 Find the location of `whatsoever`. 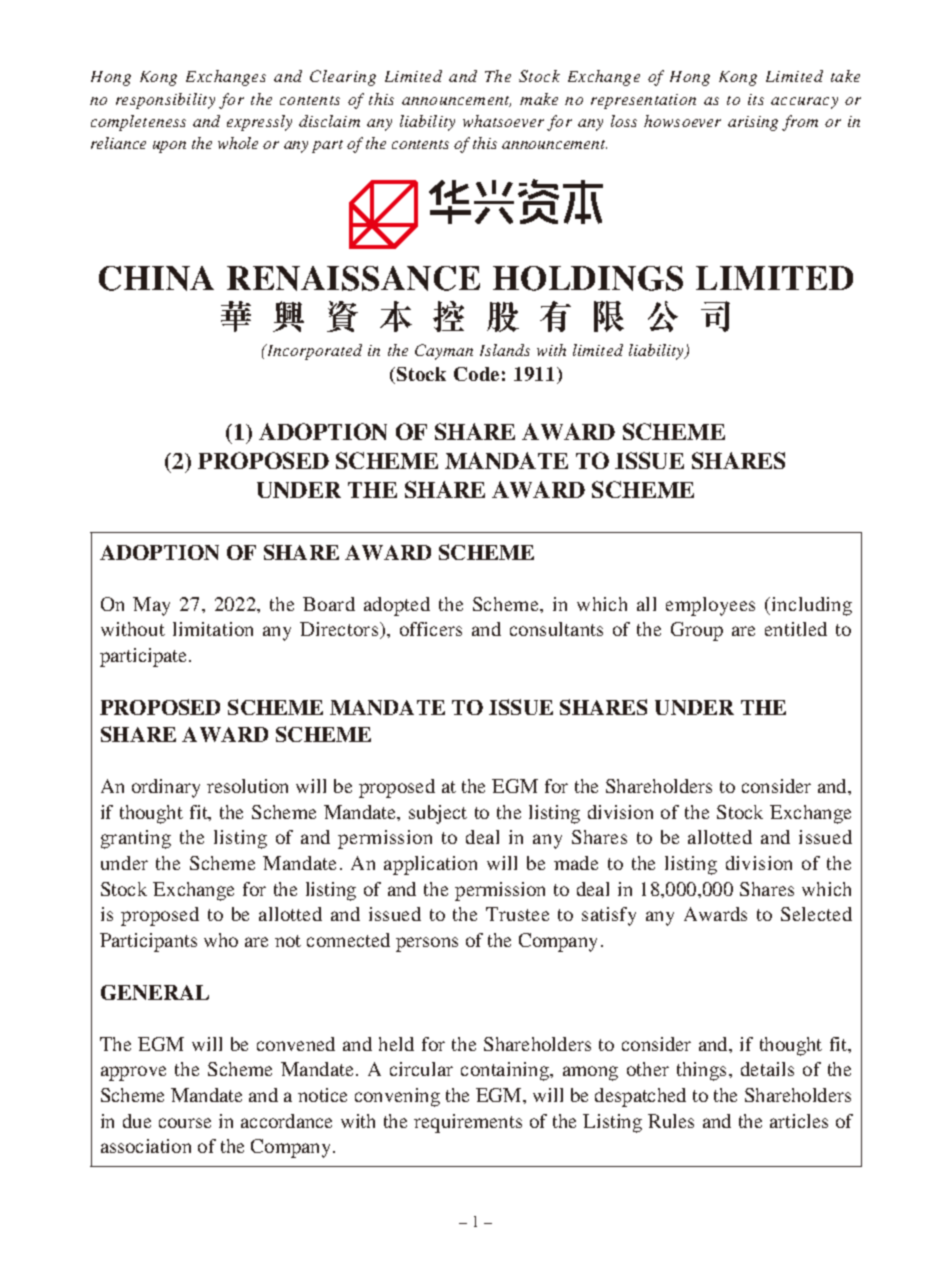

whatsoever is located at coordinates (503, 121).
